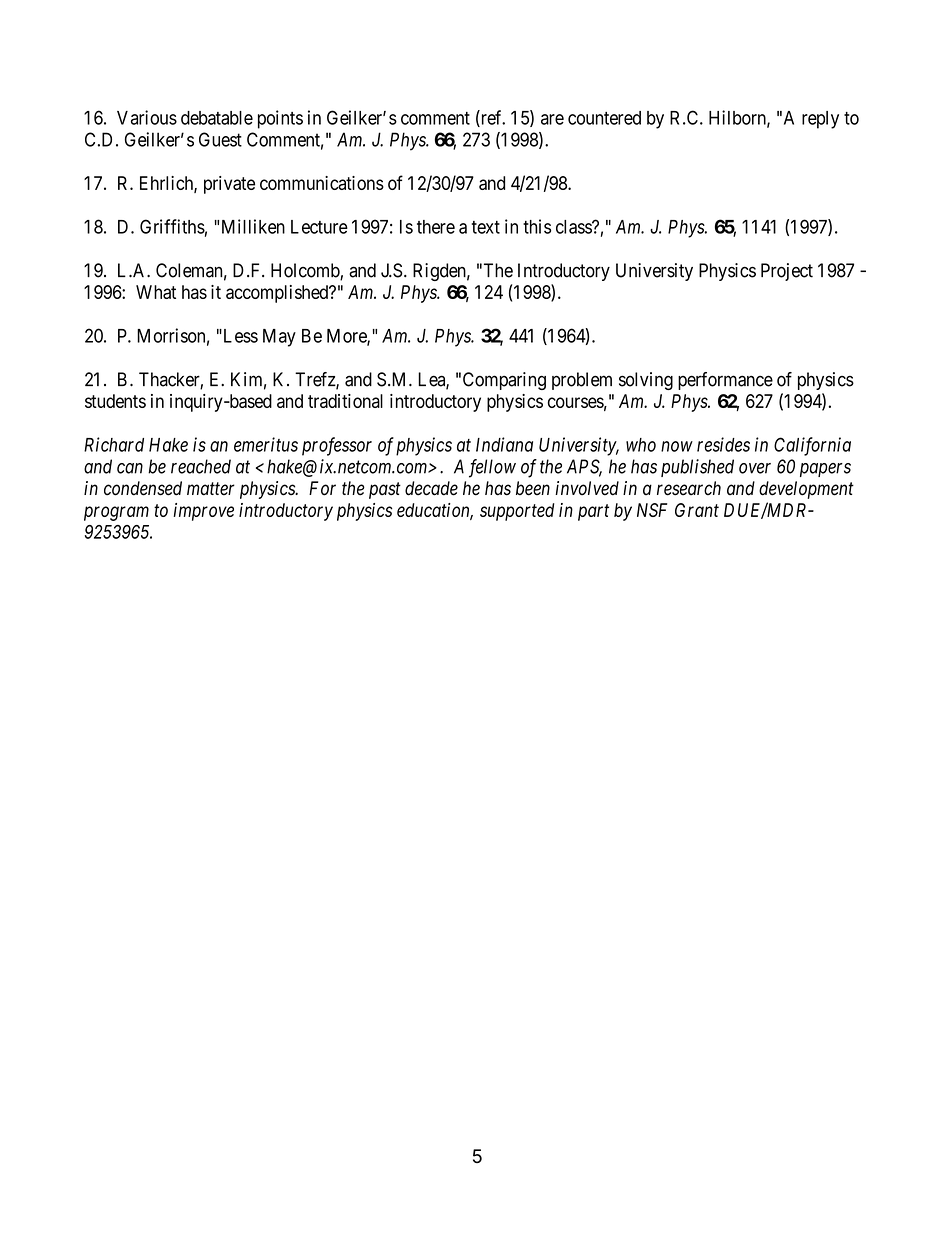 The width and height of the image is (952, 1233). Describe the element at coordinates (203, 512) in the image. I see `improve` at that location.
